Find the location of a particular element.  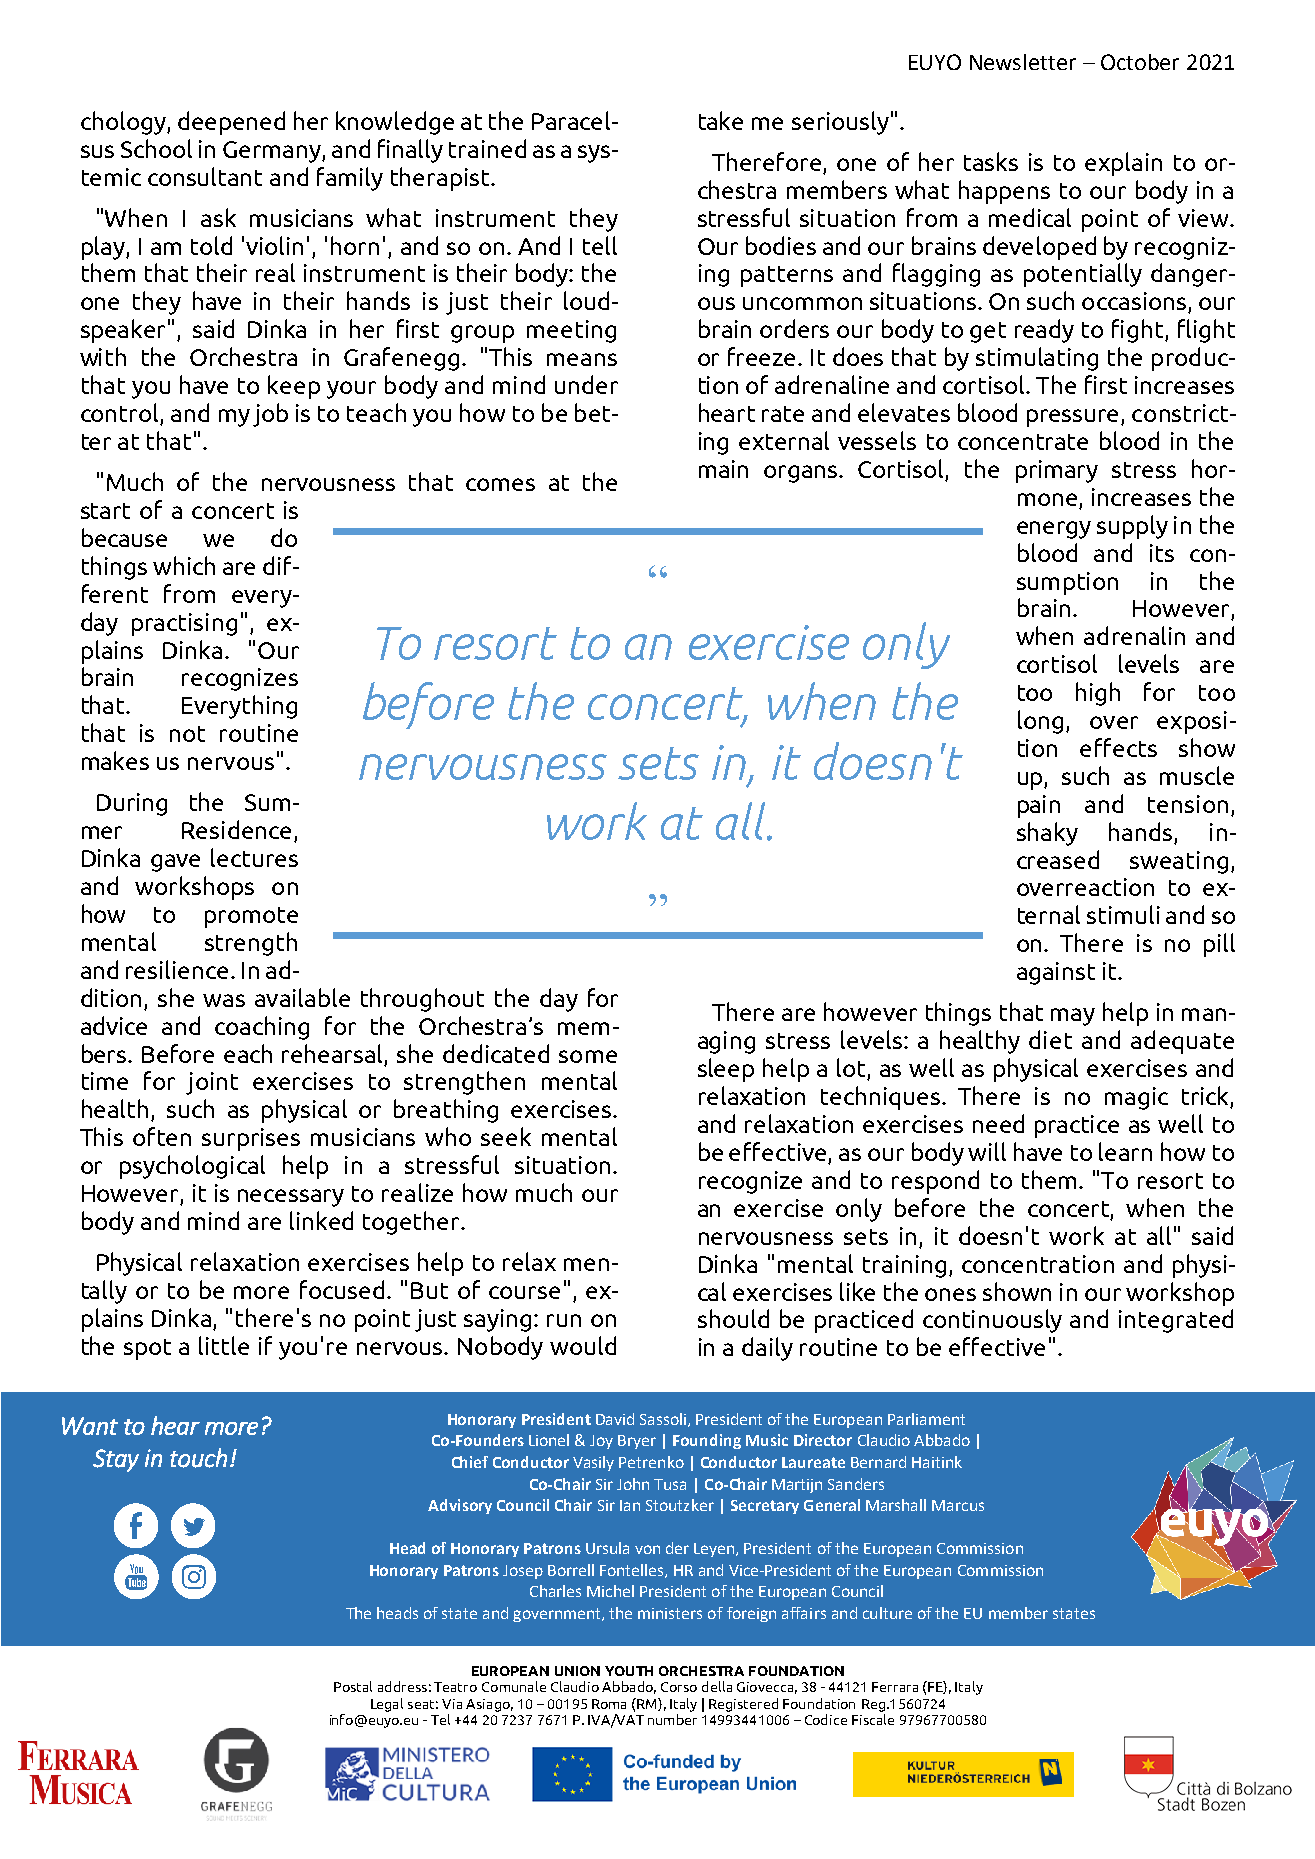

promote is located at coordinates (251, 917).
